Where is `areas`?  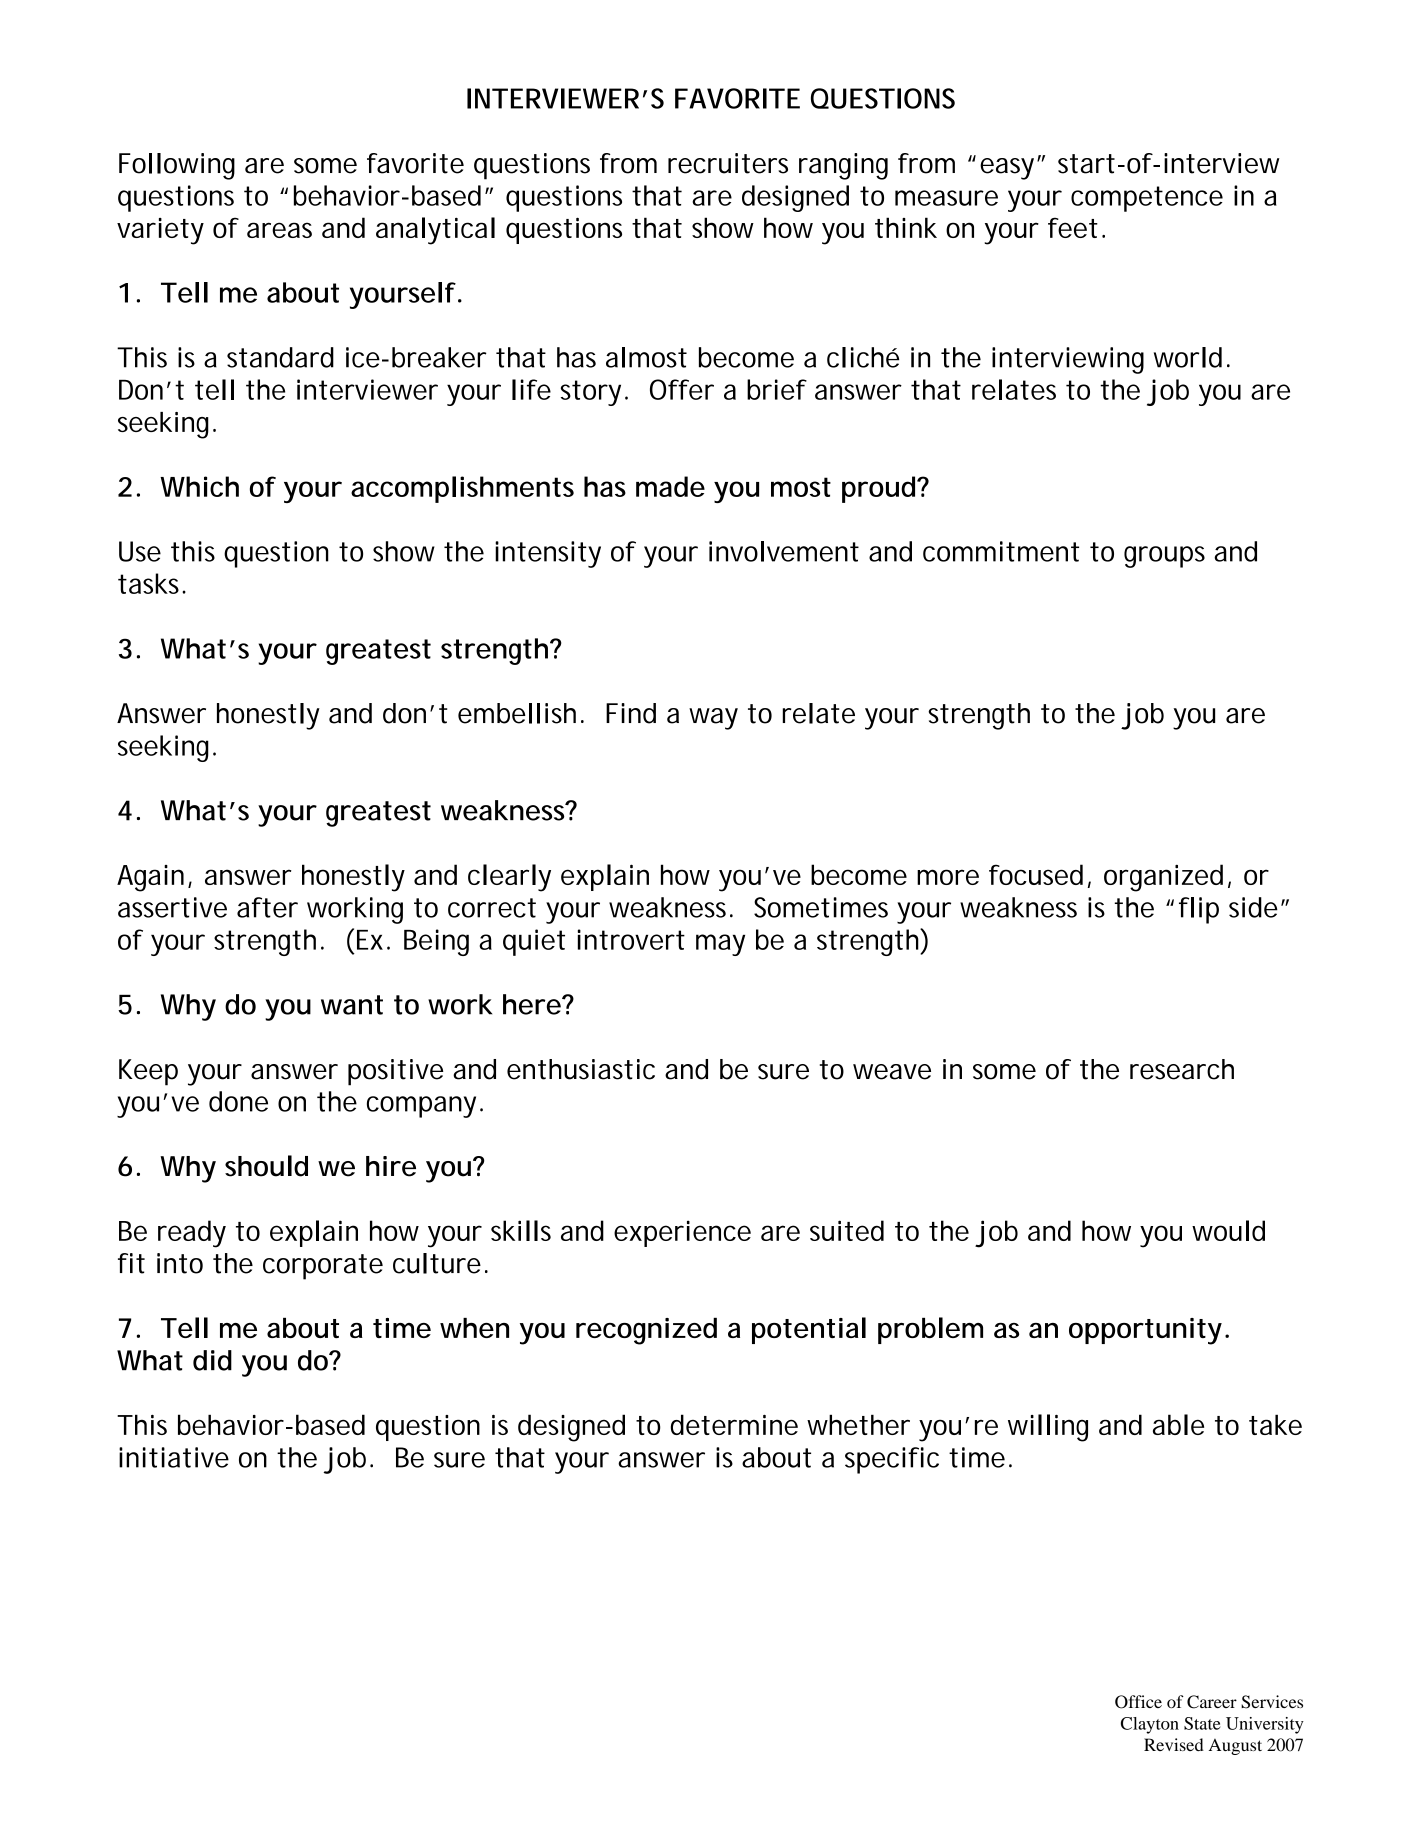 areas is located at coordinates (279, 230).
